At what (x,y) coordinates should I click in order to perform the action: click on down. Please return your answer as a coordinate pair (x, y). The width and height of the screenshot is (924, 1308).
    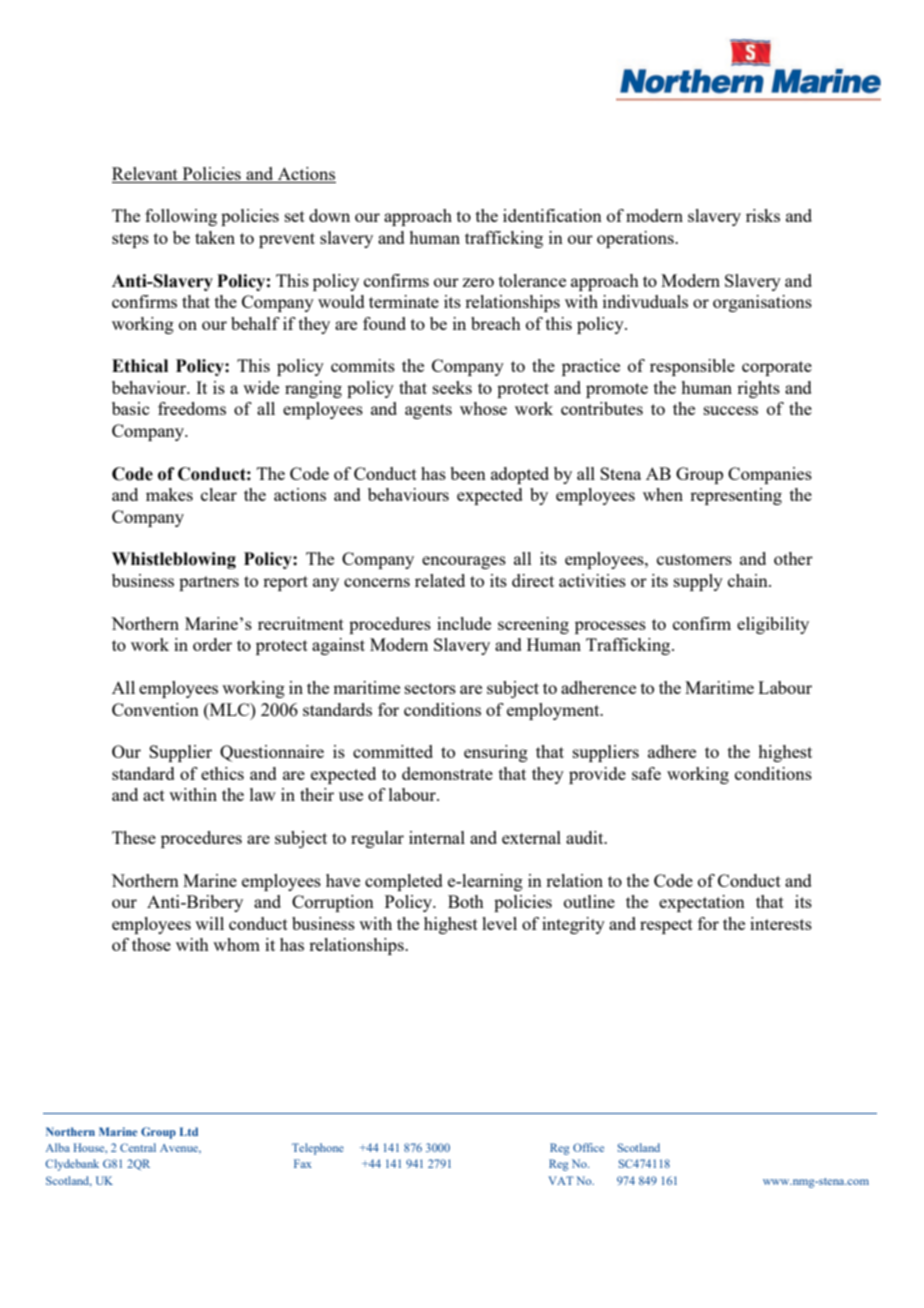
    Looking at the image, I should click on (329, 215).
